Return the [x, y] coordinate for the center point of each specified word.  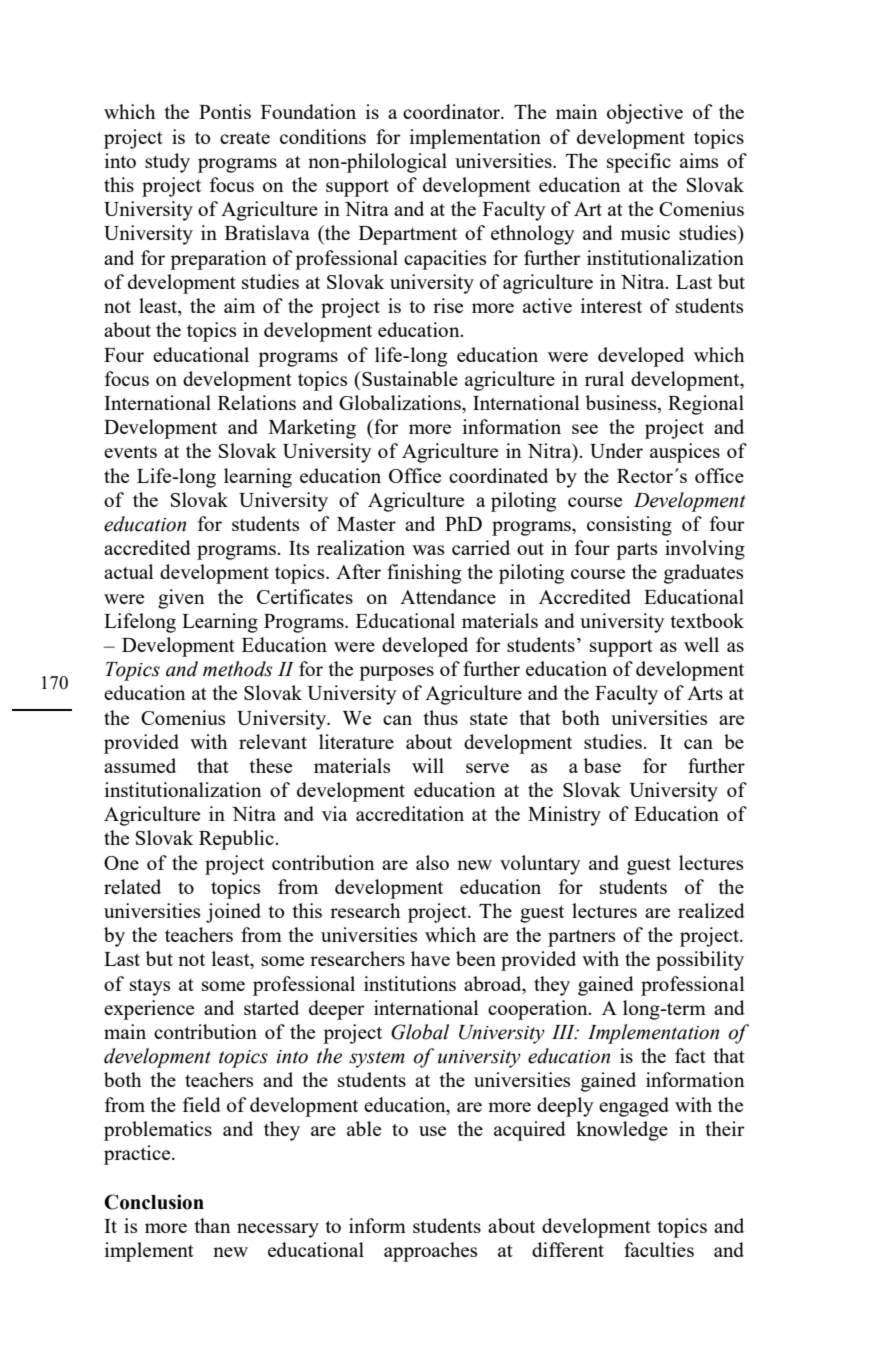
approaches [430, 1252]
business [622, 404]
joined [233, 913]
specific [639, 163]
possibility [700, 961]
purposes [396, 673]
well [701, 644]
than [212, 1225]
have [430, 958]
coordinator [452, 111]
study [167, 163]
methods [237, 669]
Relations [257, 402]
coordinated [498, 475]
